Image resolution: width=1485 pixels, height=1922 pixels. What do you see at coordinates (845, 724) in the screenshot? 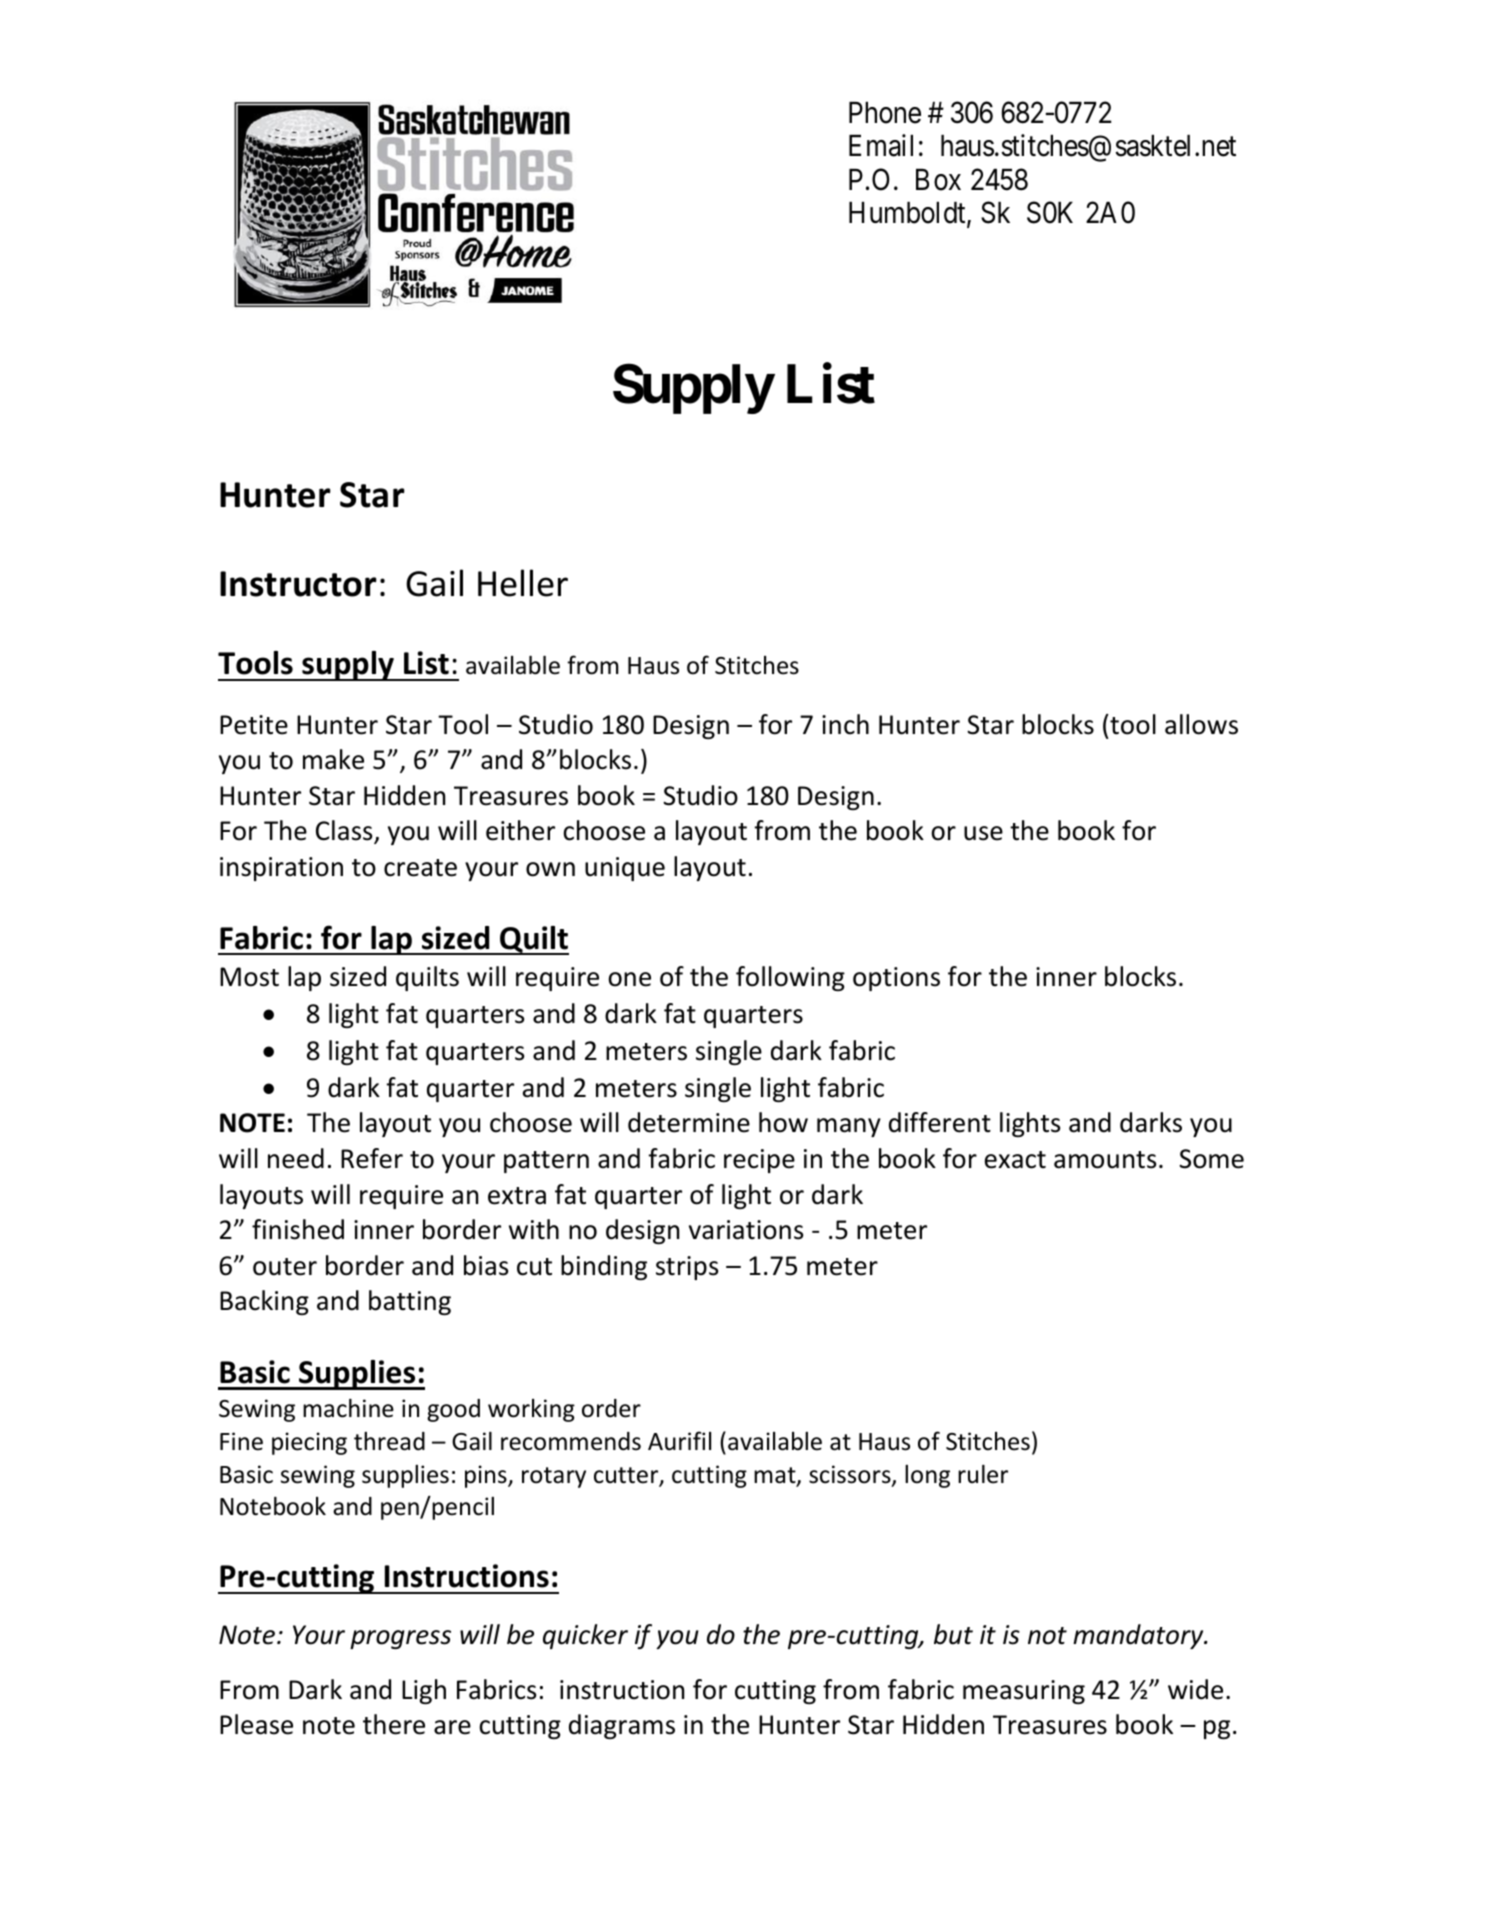
I see `inch` at bounding box center [845, 724].
